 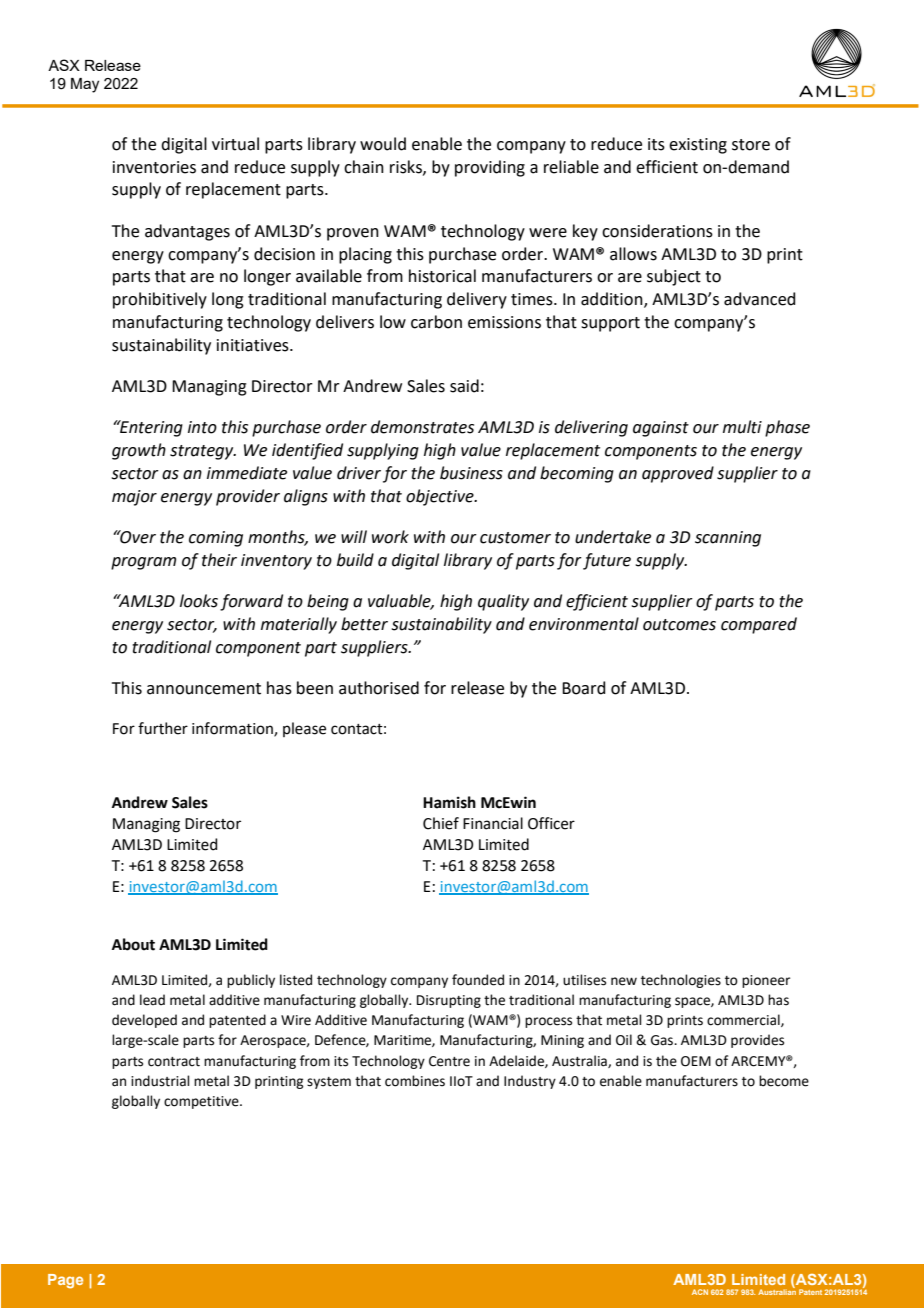 What do you see at coordinates (390, 537) in the screenshot?
I see `work` at bounding box center [390, 537].
